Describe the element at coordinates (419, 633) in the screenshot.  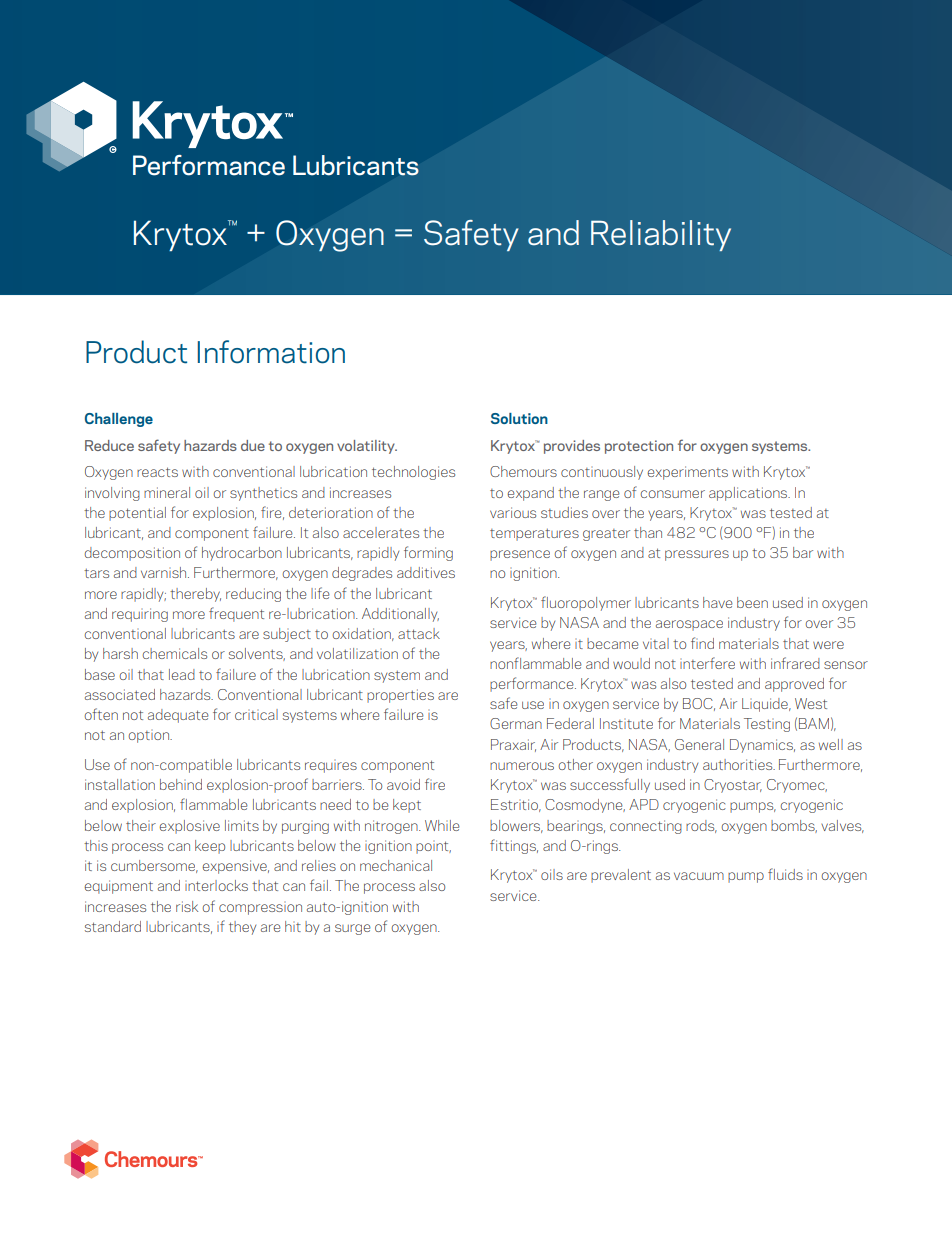
I see `attack` at that location.
